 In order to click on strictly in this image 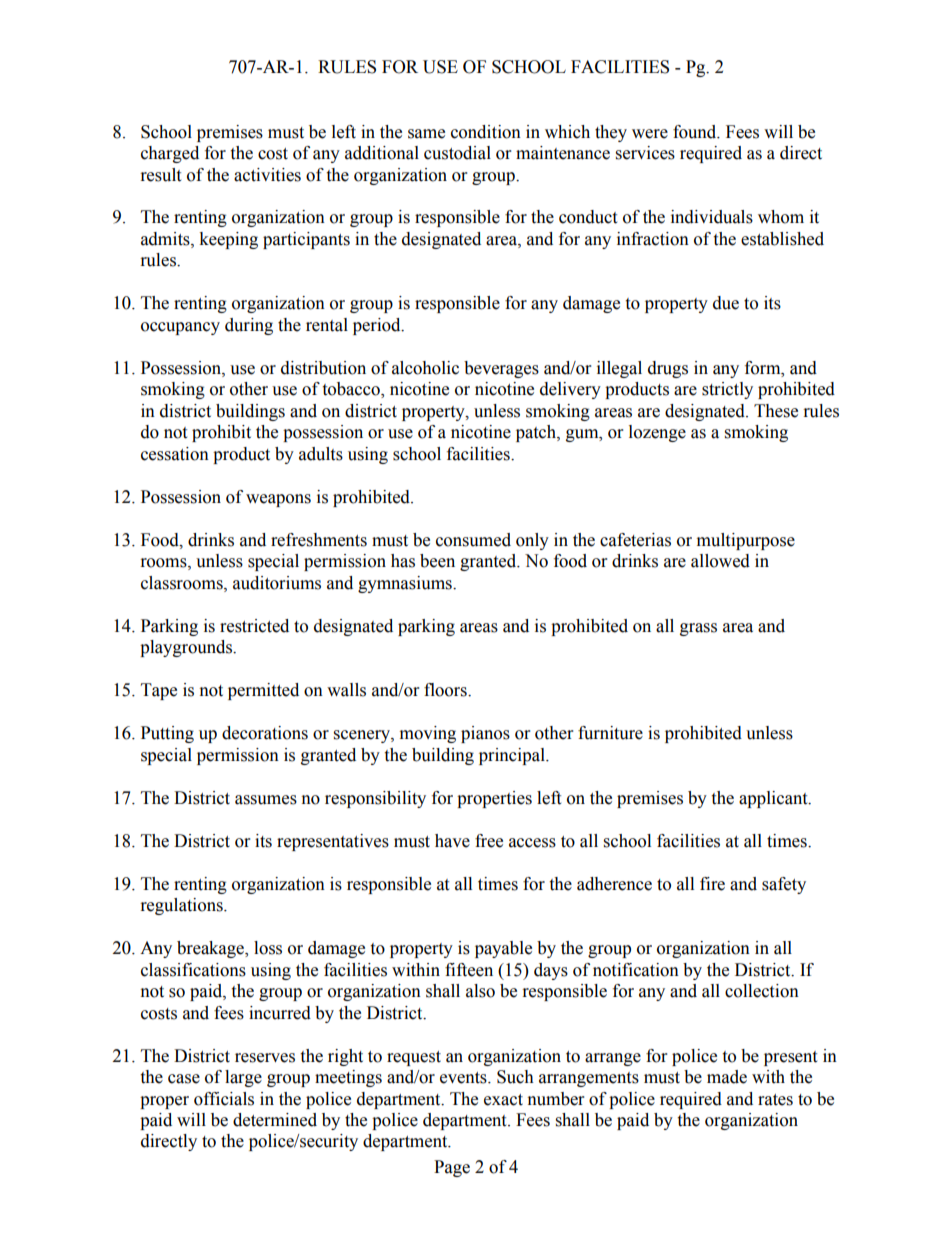, I will do `click(727, 390)`.
